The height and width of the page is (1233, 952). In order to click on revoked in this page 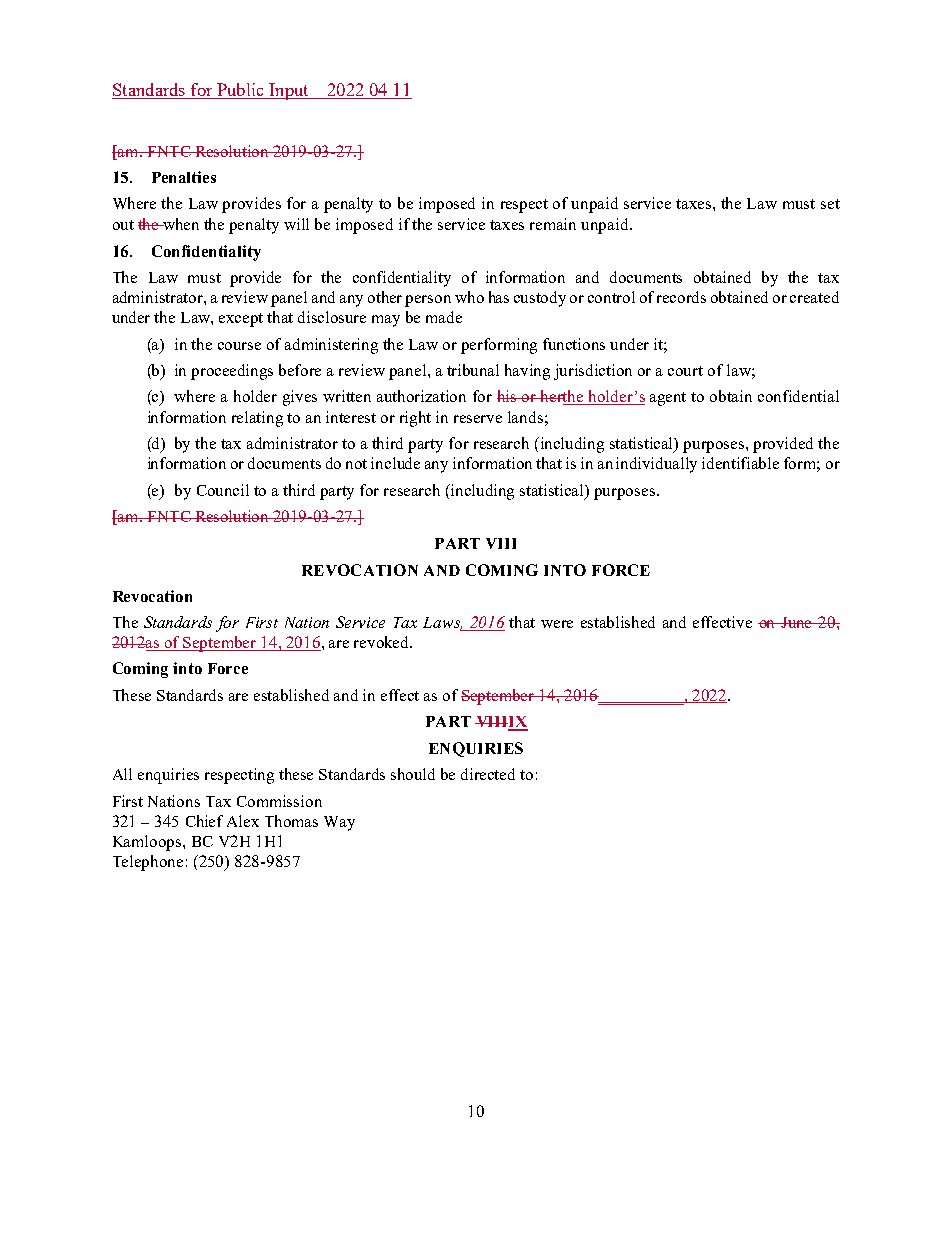, I will do `click(383, 642)`.
